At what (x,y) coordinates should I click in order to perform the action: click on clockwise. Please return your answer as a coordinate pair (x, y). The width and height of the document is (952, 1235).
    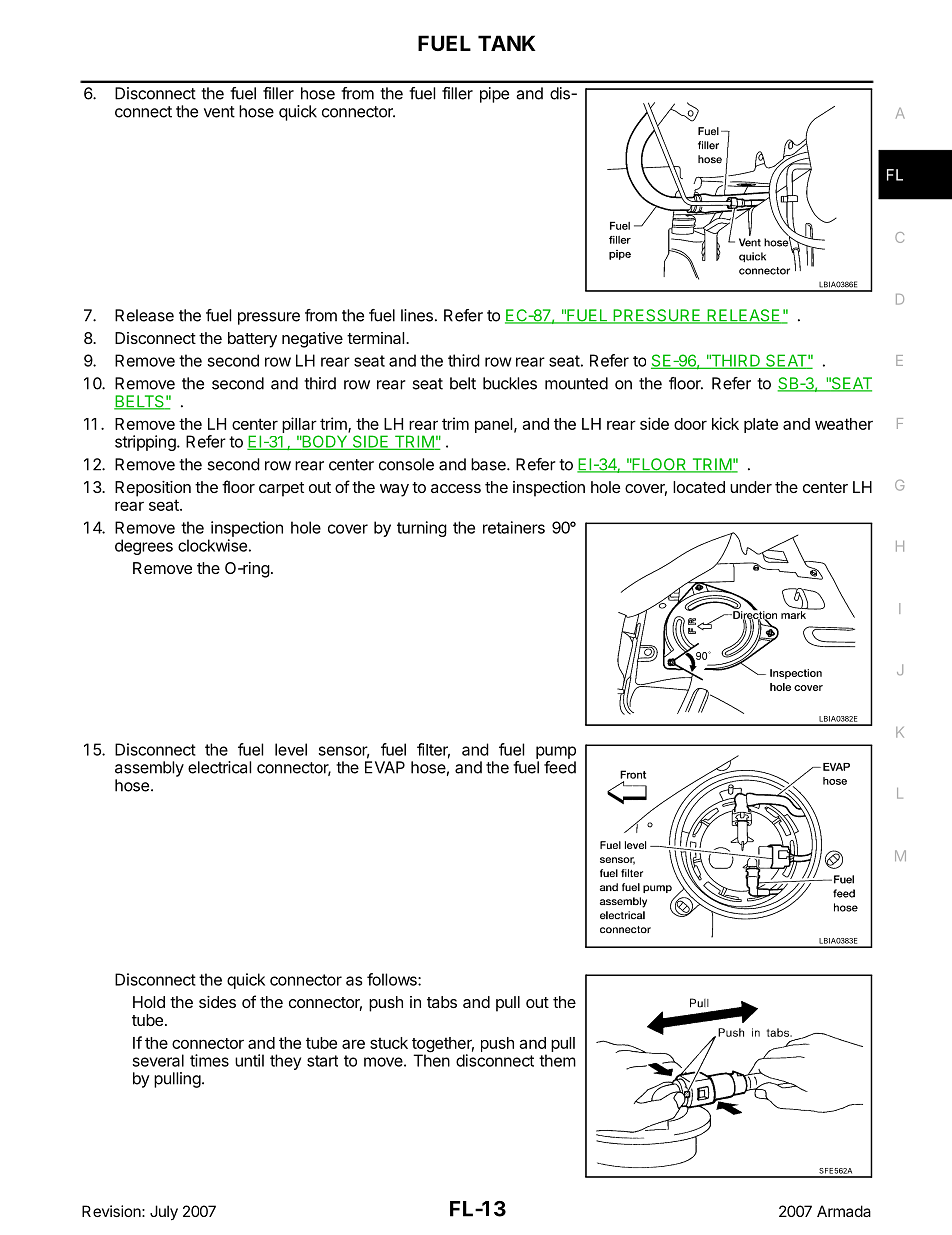
    Looking at the image, I should click on (212, 545).
